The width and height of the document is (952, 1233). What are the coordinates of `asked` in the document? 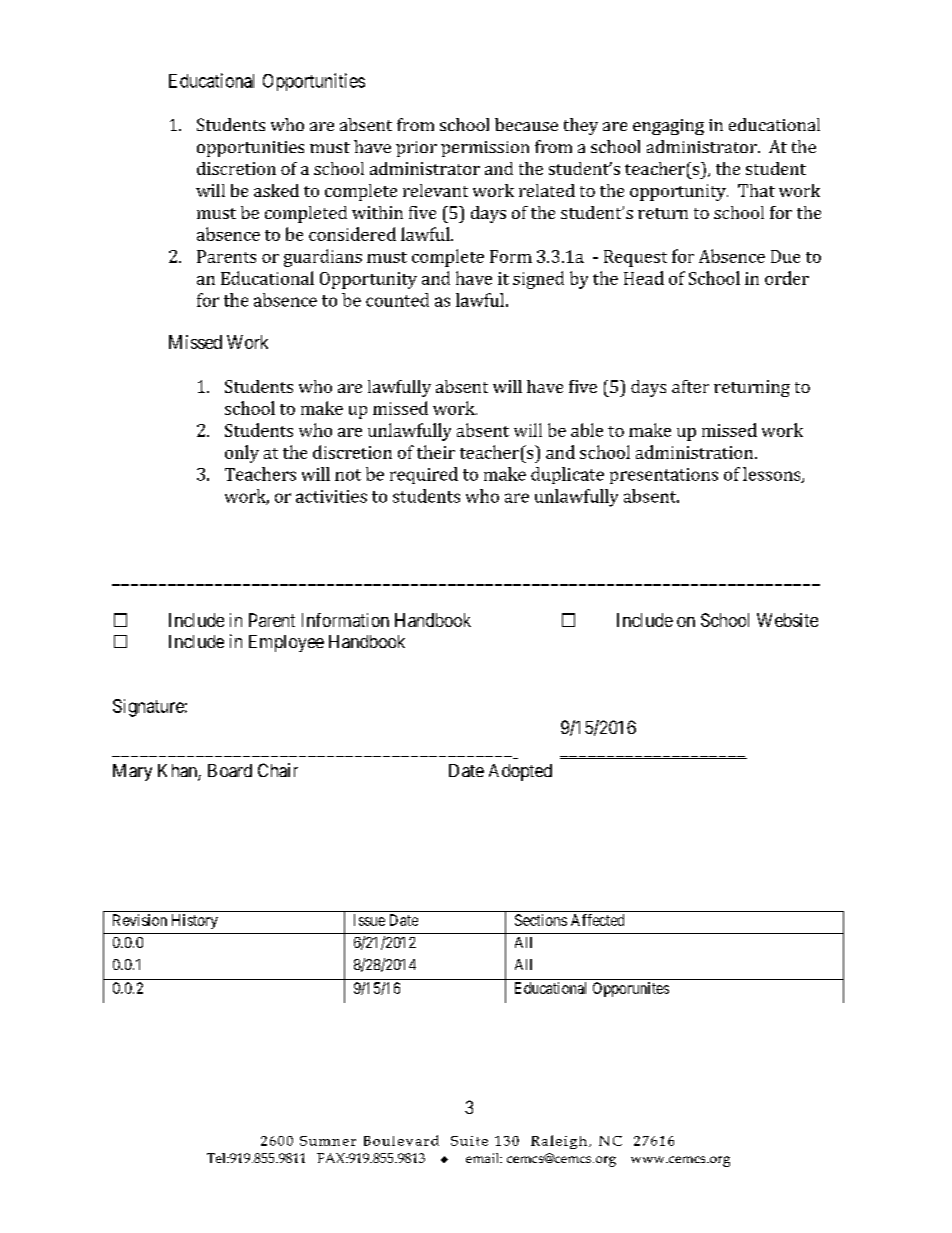 It's located at (276, 190).
